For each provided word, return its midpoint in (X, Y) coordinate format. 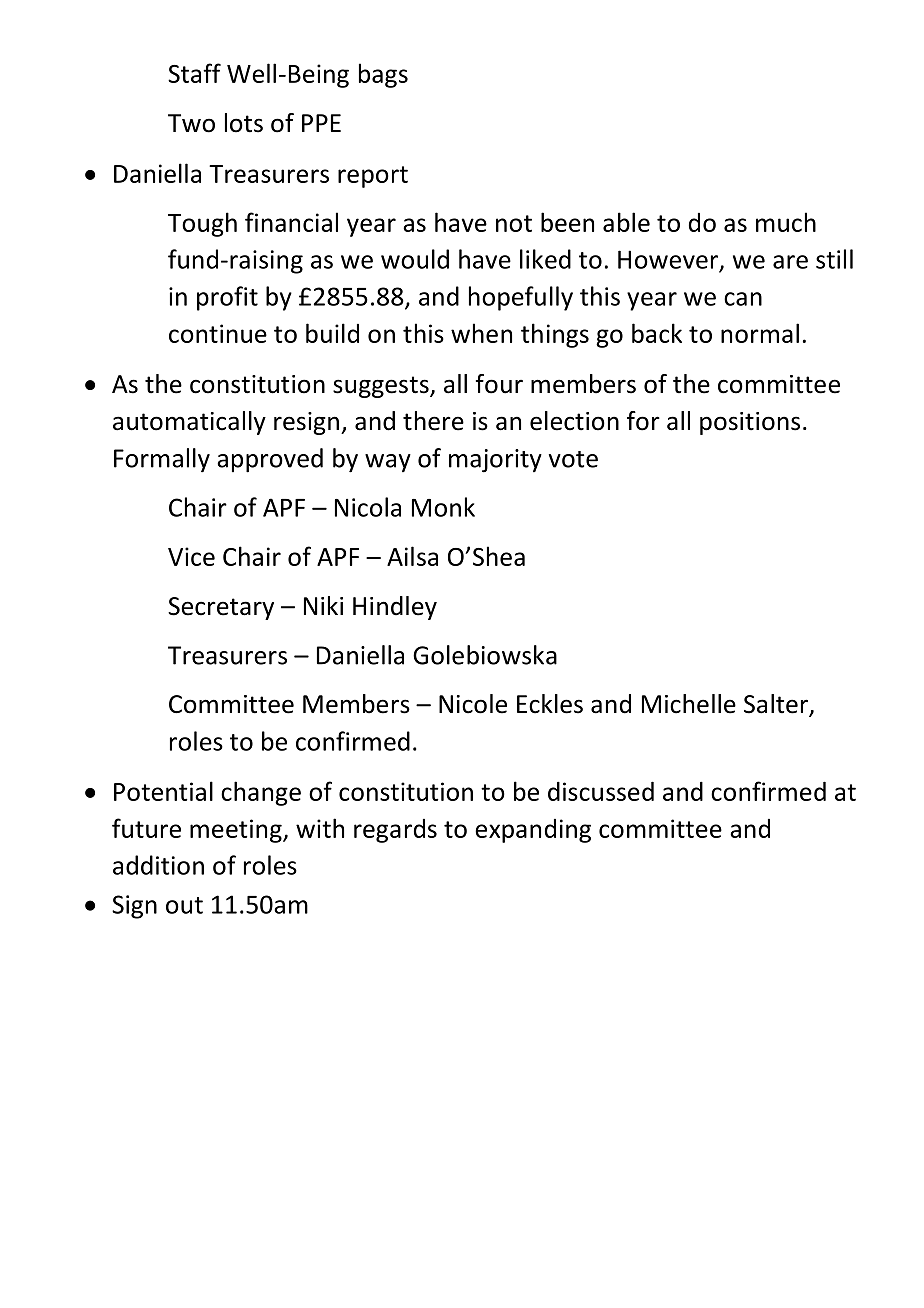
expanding (533, 831)
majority (495, 461)
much (786, 222)
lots (244, 123)
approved (270, 460)
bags (383, 75)
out (184, 905)
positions (750, 423)
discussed (601, 791)
